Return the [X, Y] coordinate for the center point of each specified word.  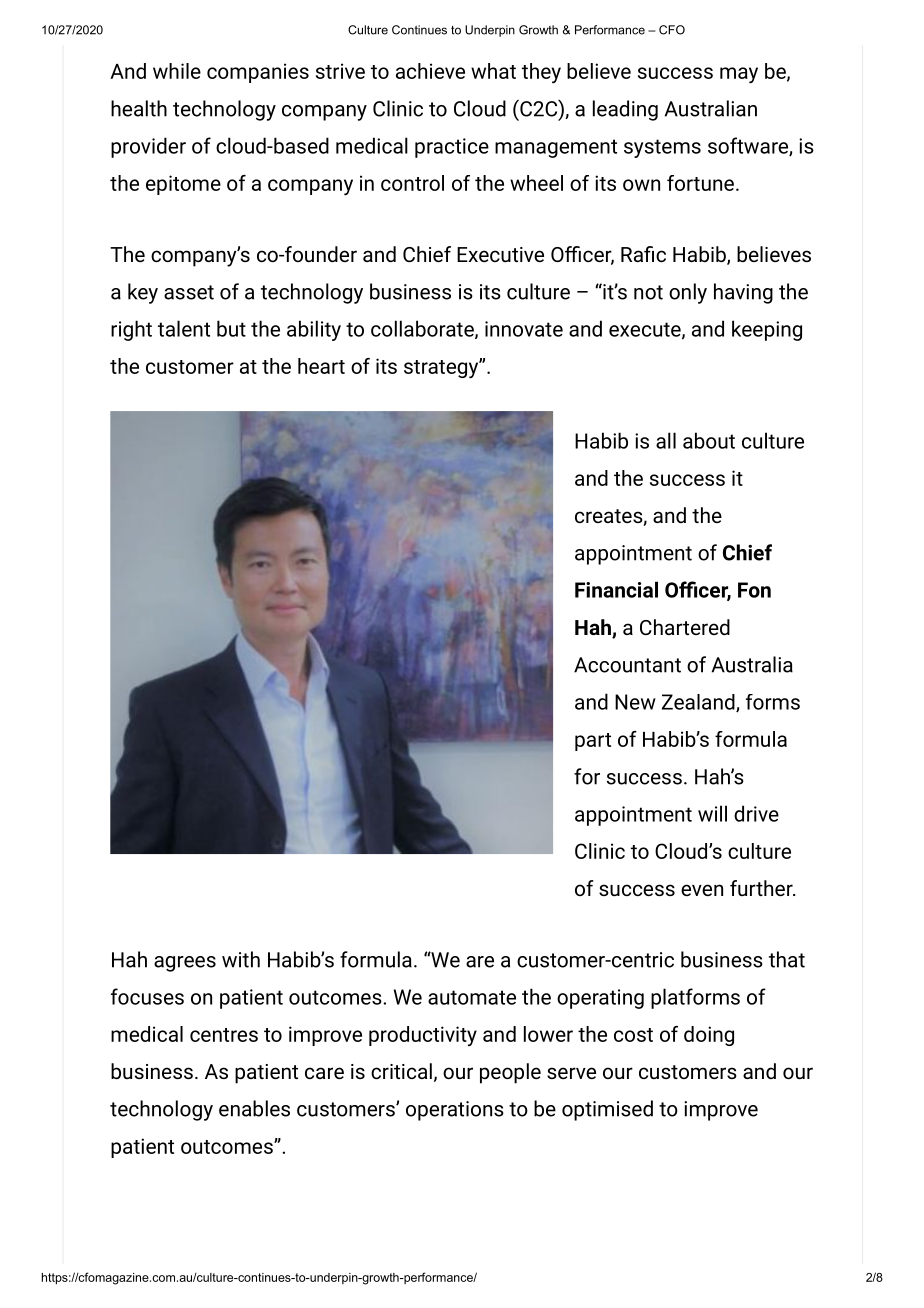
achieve [430, 71]
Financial [616, 589]
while [177, 71]
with [241, 959]
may [739, 75]
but [231, 328]
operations [455, 1111]
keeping [767, 330]
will [712, 813]
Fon [754, 590]
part [593, 742]
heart [321, 366]
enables [254, 1108]
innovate [524, 329]
